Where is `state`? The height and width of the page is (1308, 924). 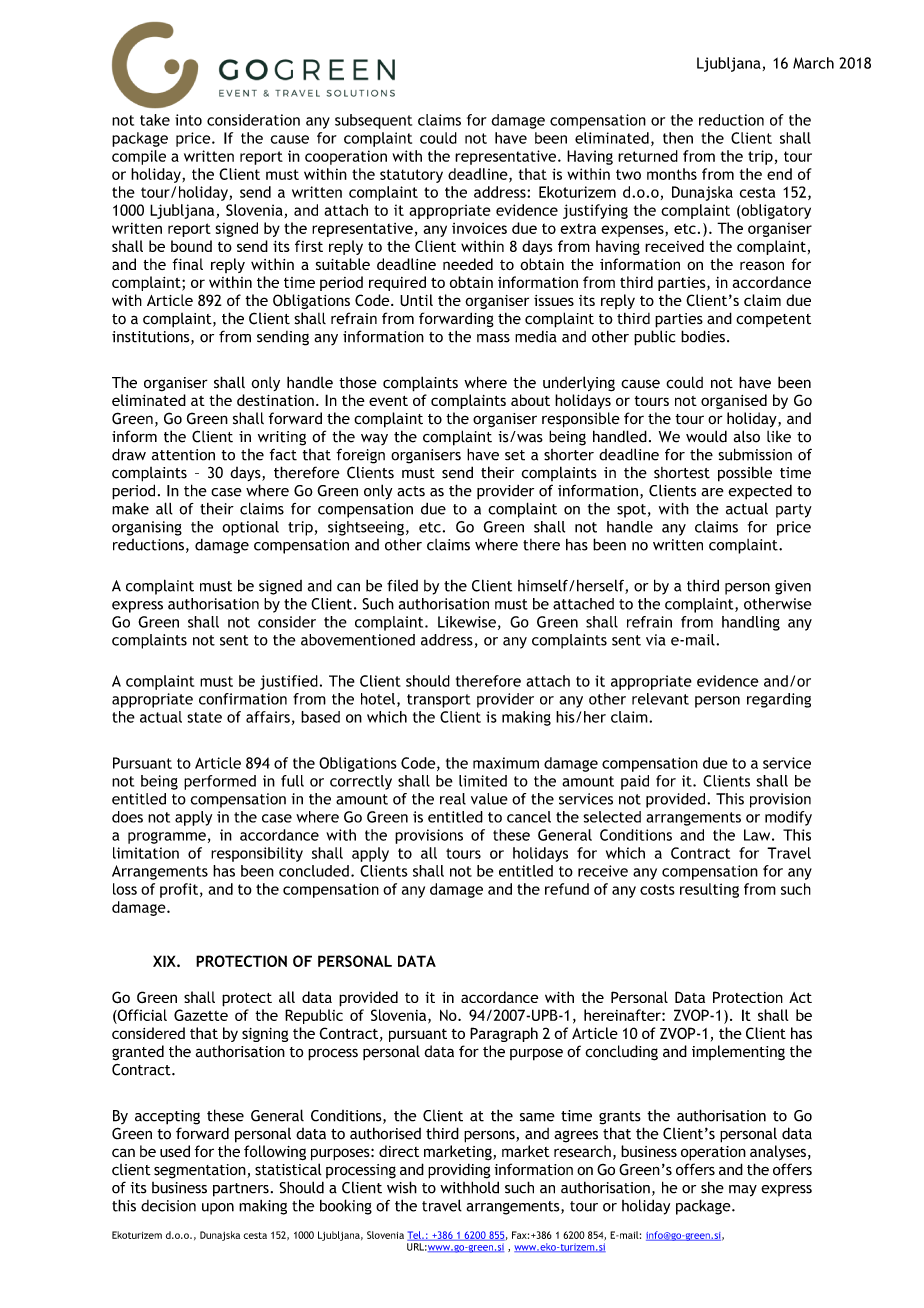
state is located at coordinates (204, 717).
